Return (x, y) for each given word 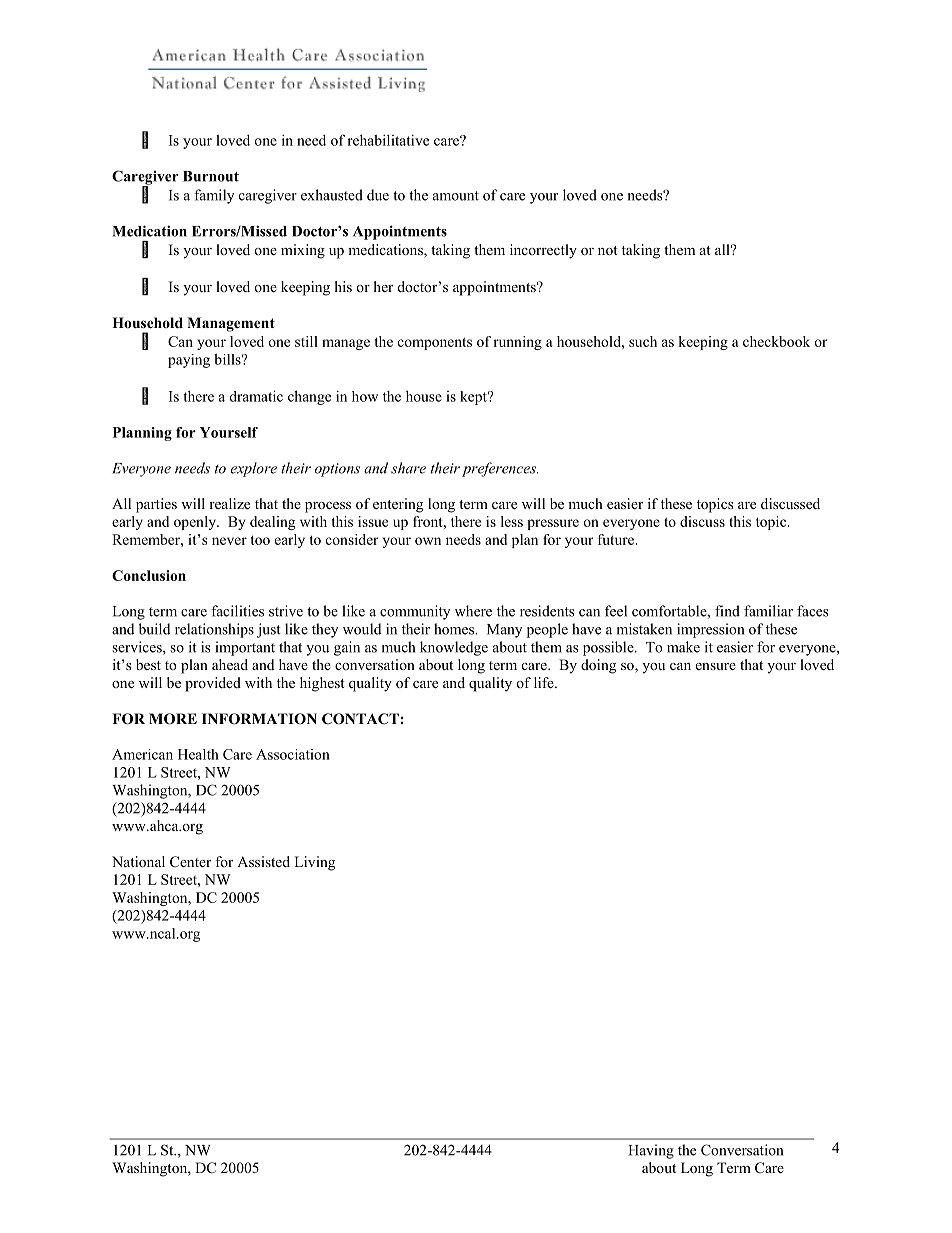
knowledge (454, 648)
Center (190, 861)
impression (710, 630)
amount (456, 196)
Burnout (211, 176)
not (608, 250)
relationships (214, 630)
